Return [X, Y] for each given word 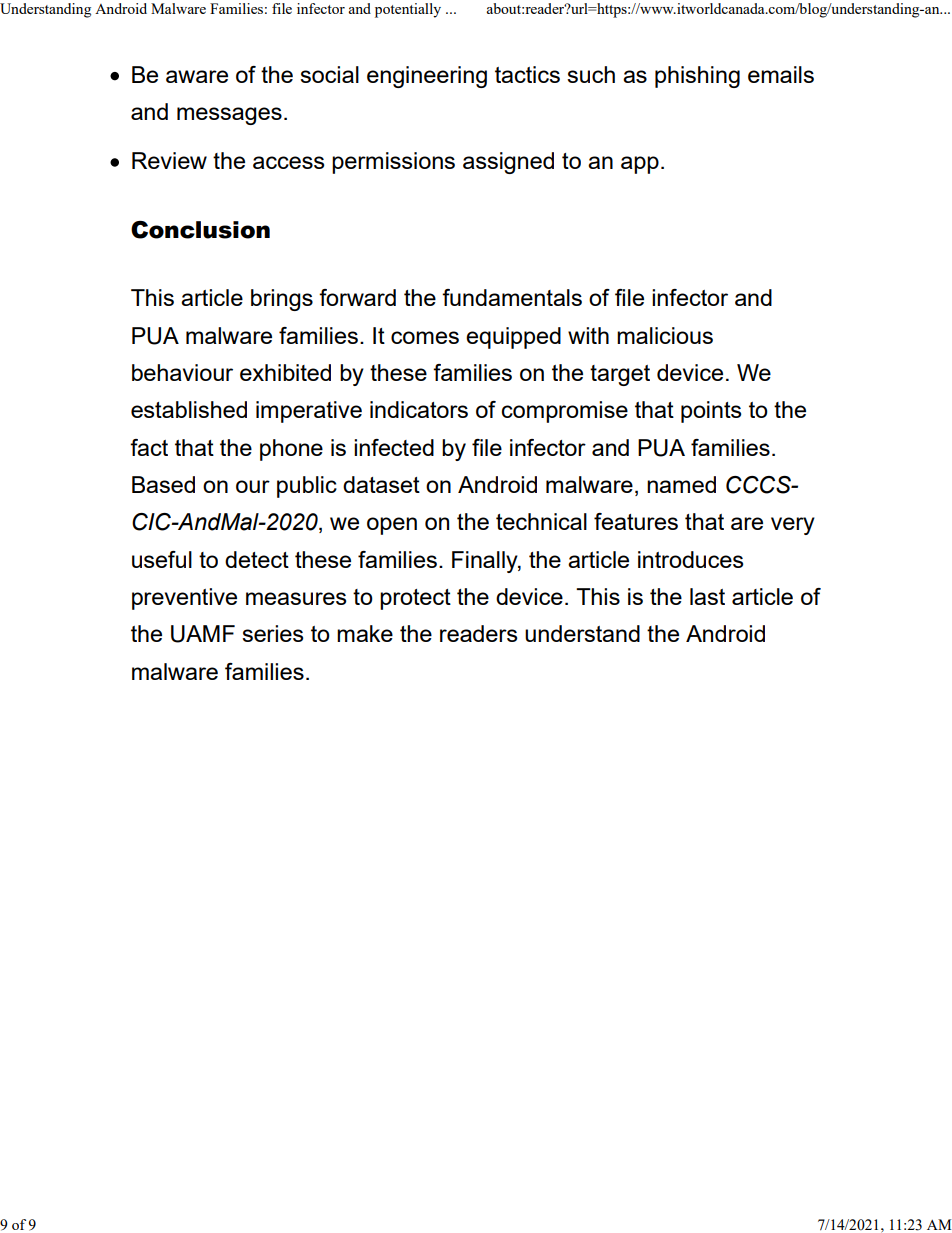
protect [415, 599]
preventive [184, 599]
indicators [419, 409]
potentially [408, 10]
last [707, 596]
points [711, 412]
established [189, 409]
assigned [508, 163]
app [640, 165]
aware [197, 76]
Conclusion [200, 230]
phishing [697, 77]
